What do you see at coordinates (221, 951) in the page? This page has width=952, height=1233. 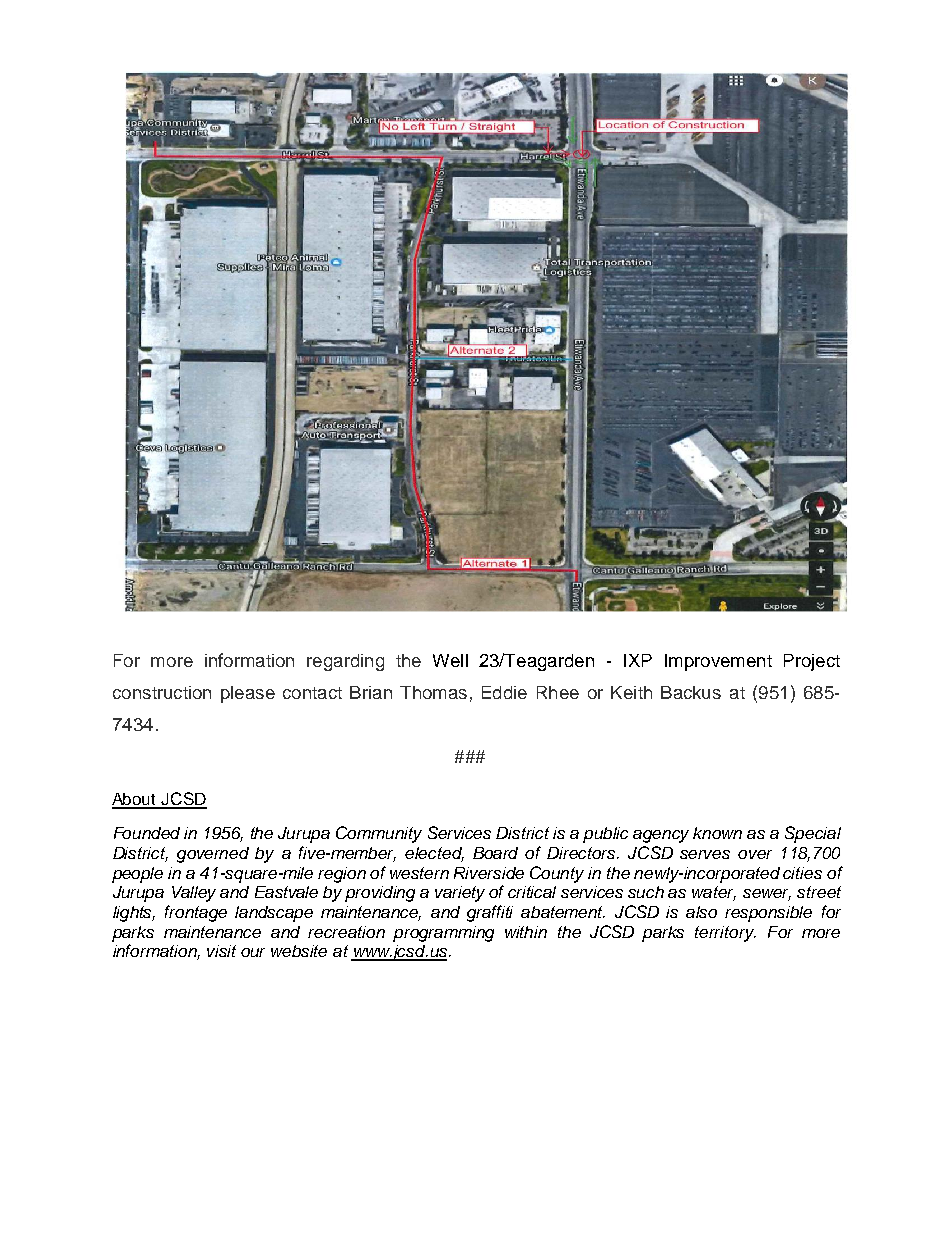 I see `visit` at bounding box center [221, 951].
